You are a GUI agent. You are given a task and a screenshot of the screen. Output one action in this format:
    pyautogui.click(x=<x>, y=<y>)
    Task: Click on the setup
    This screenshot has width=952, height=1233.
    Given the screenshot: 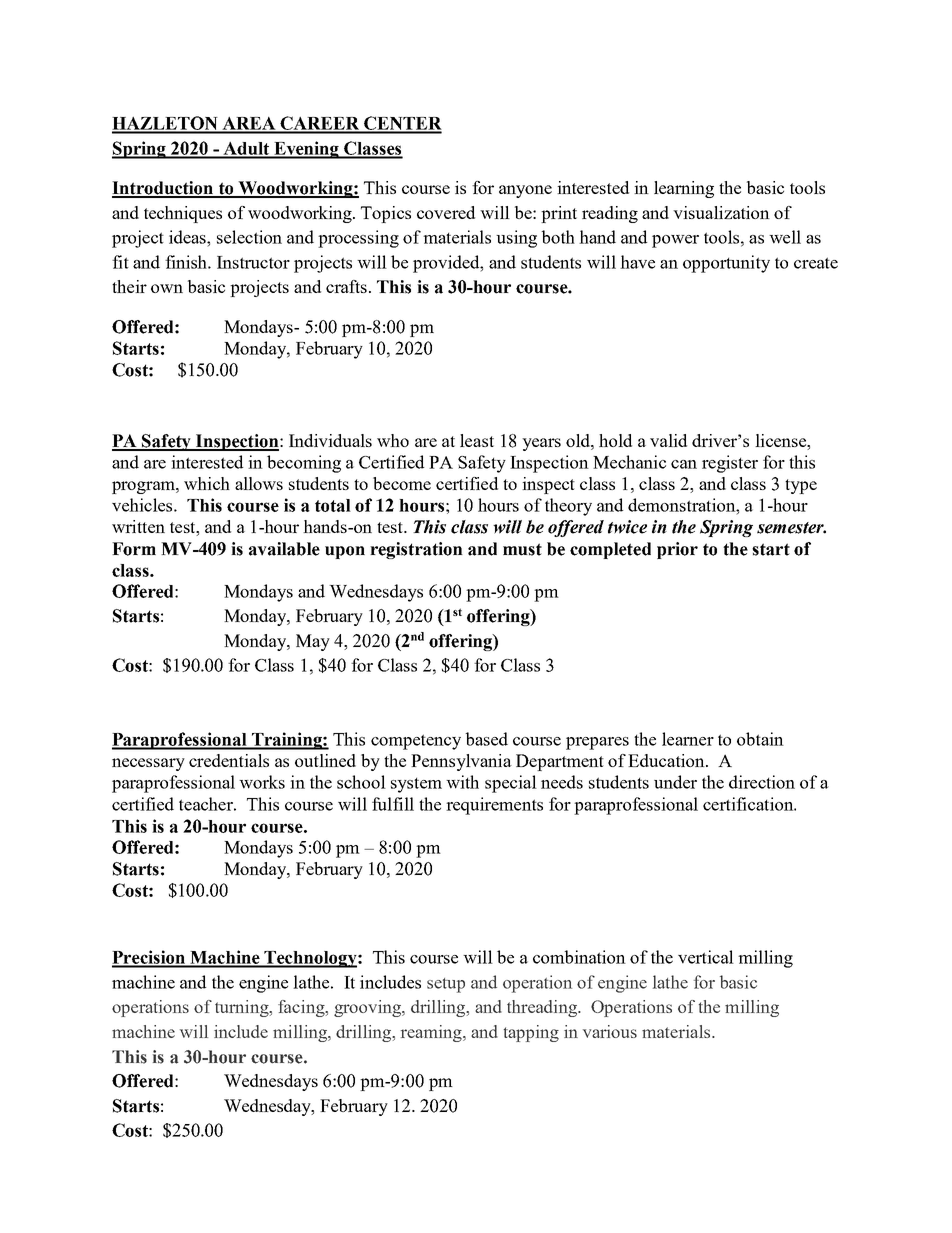 What is the action you would take?
    pyautogui.click(x=446, y=985)
